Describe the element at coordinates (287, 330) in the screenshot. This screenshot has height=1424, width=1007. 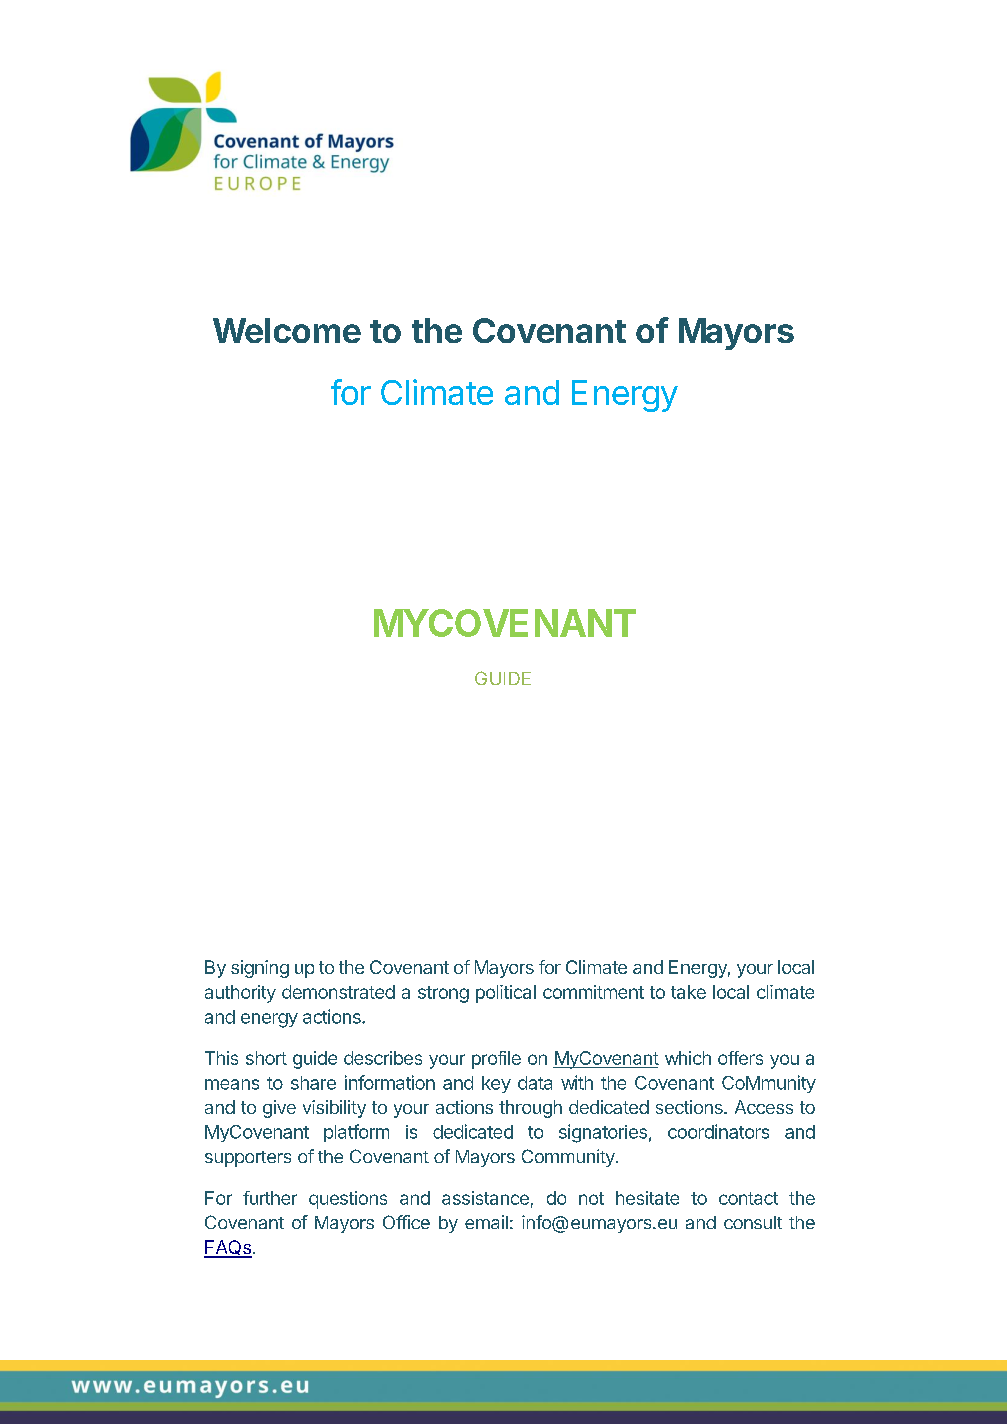
I see `Welcome` at that location.
